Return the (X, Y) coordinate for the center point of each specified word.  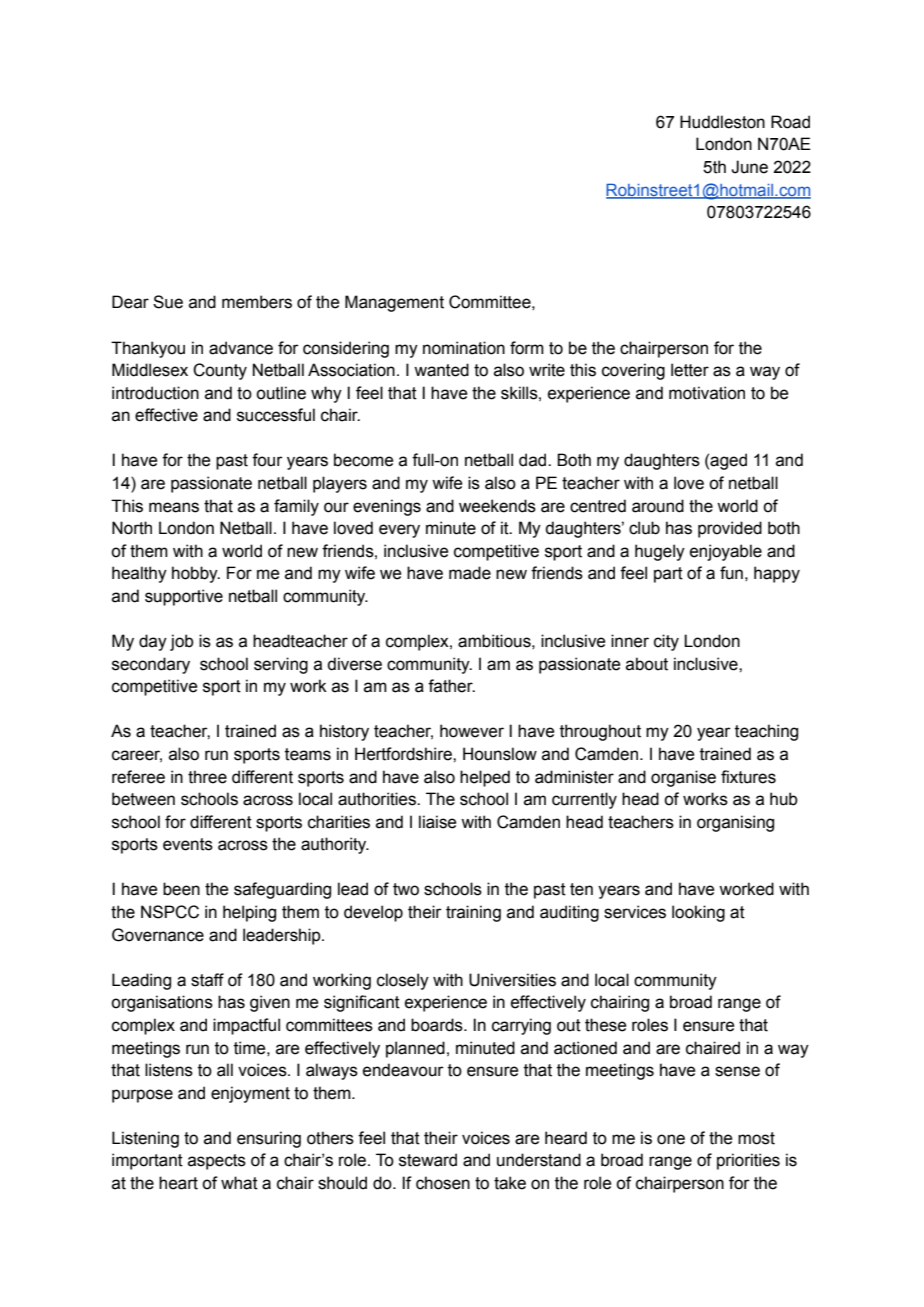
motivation (707, 393)
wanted (441, 370)
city (666, 642)
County (220, 371)
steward (428, 1160)
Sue (168, 302)
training (473, 913)
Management (394, 303)
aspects (217, 1162)
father (451, 686)
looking (698, 913)
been (181, 889)
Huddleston (722, 122)
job (182, 642)
